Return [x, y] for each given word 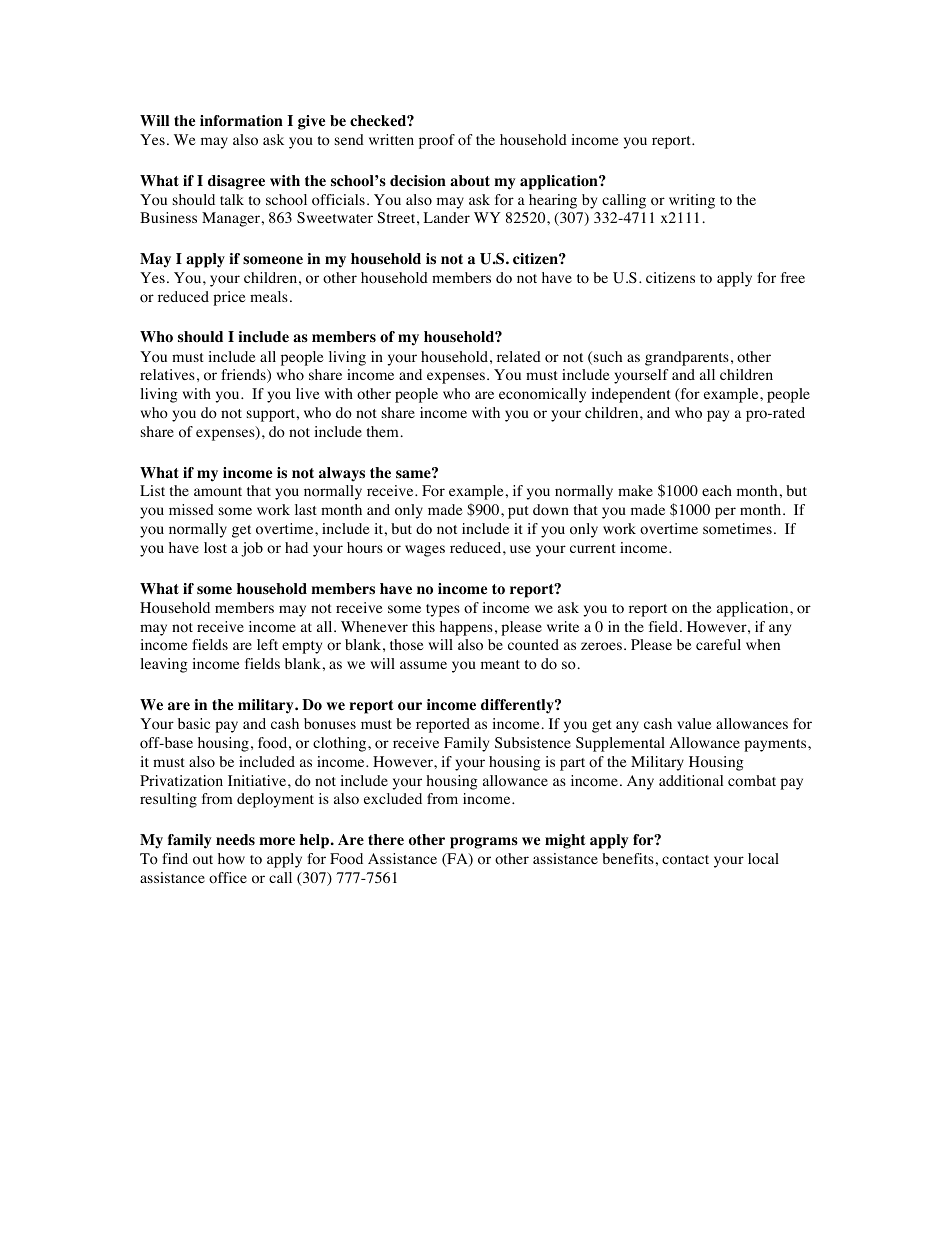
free [793, 277]
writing [692, 201]
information [241, 121]
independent [631, 395]
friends [245, 376]
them [382, 431]
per [725, 513]
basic [194, 723]
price [229, 298]
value [694, 723]
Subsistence [533, 742]
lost [215, 548]
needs [235, 840]
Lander [446, 217]
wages [425, 551]
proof [437, 141]
